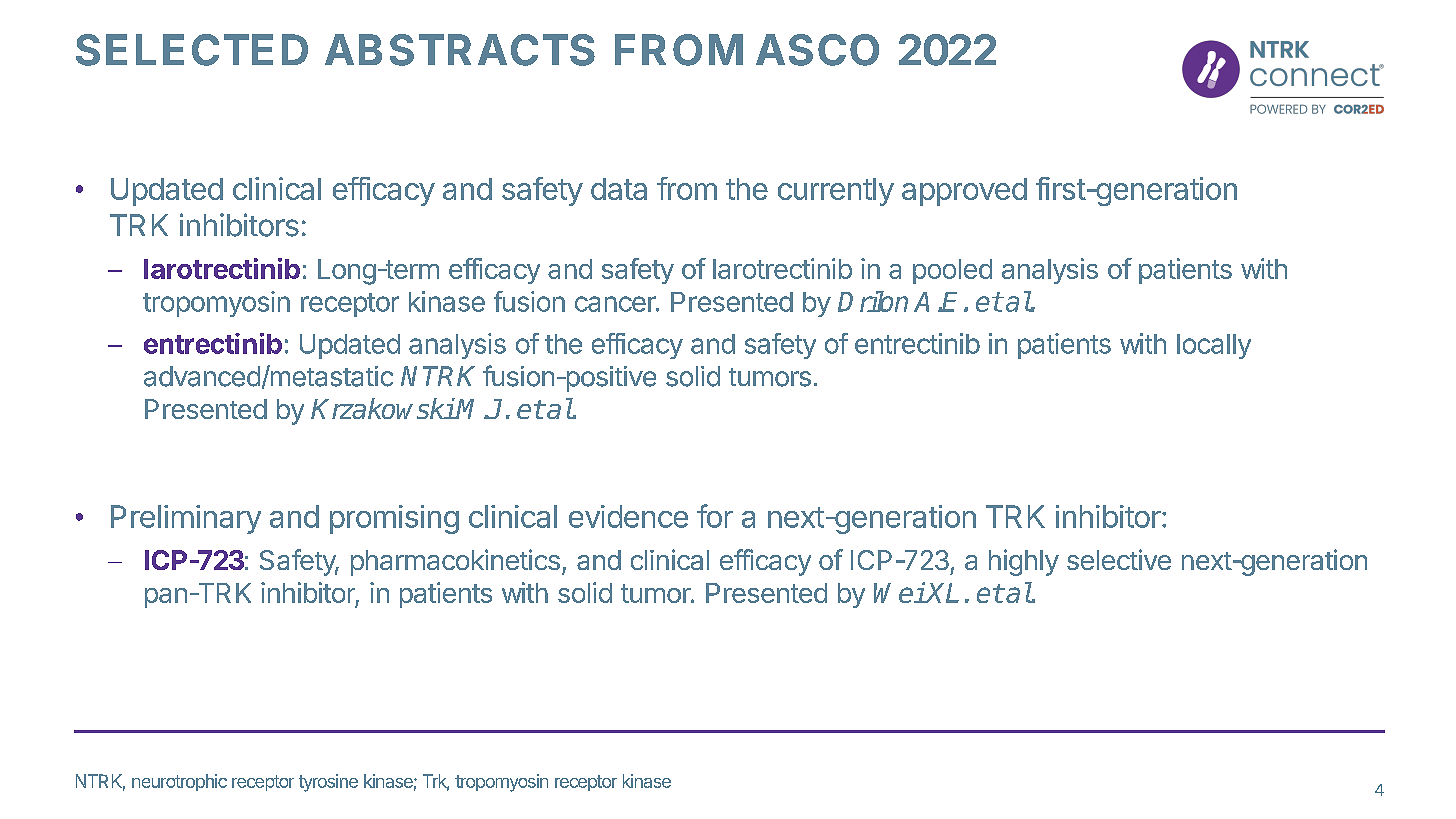 The height and width of the screenshot is (819, 1456). I want to click on SELECTED, so click(192, 50).
